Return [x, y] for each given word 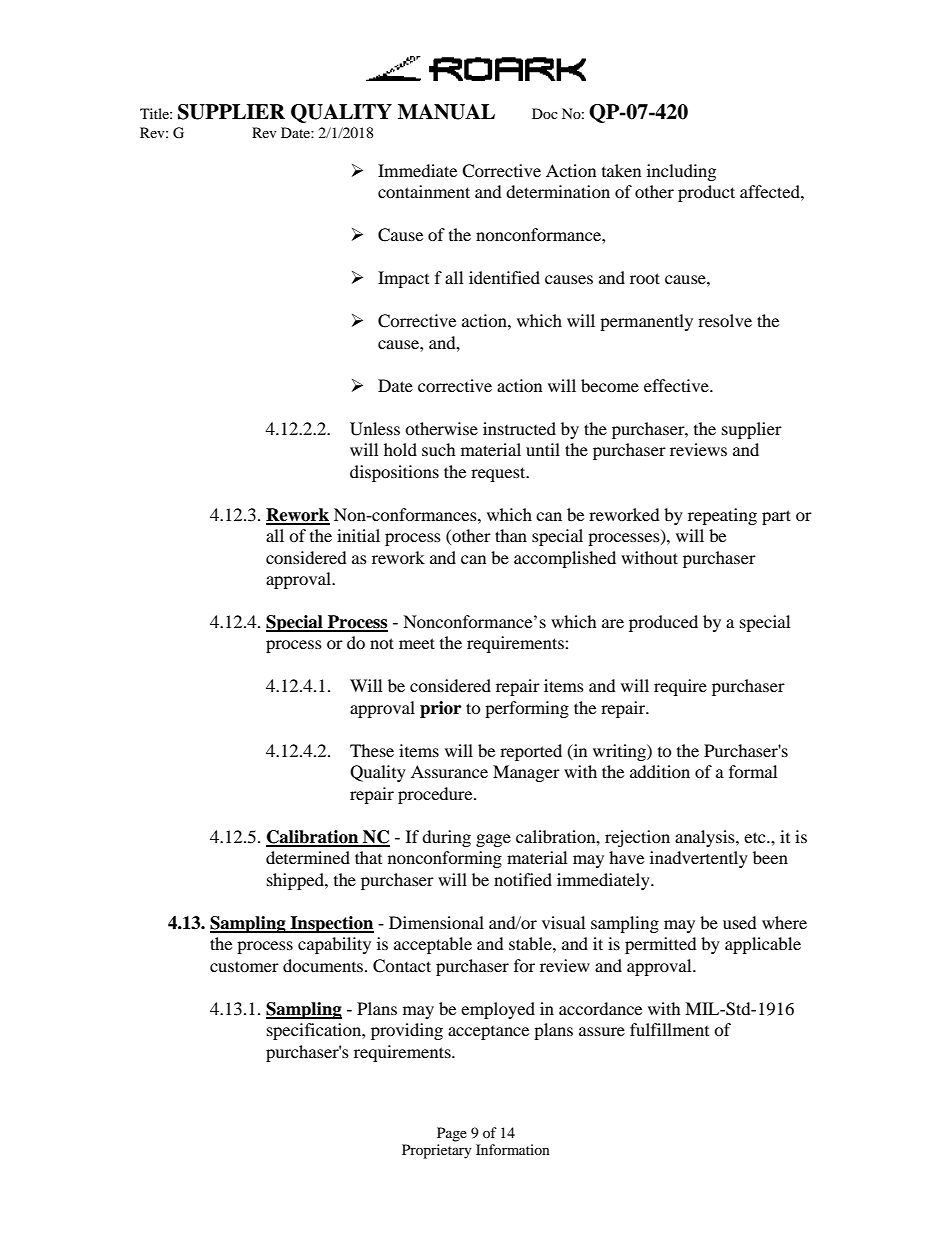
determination [558, 191]
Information [513, 1149]
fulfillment [669, 1029]
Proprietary [437, 1151]
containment [424, 191]
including [681, 172]
